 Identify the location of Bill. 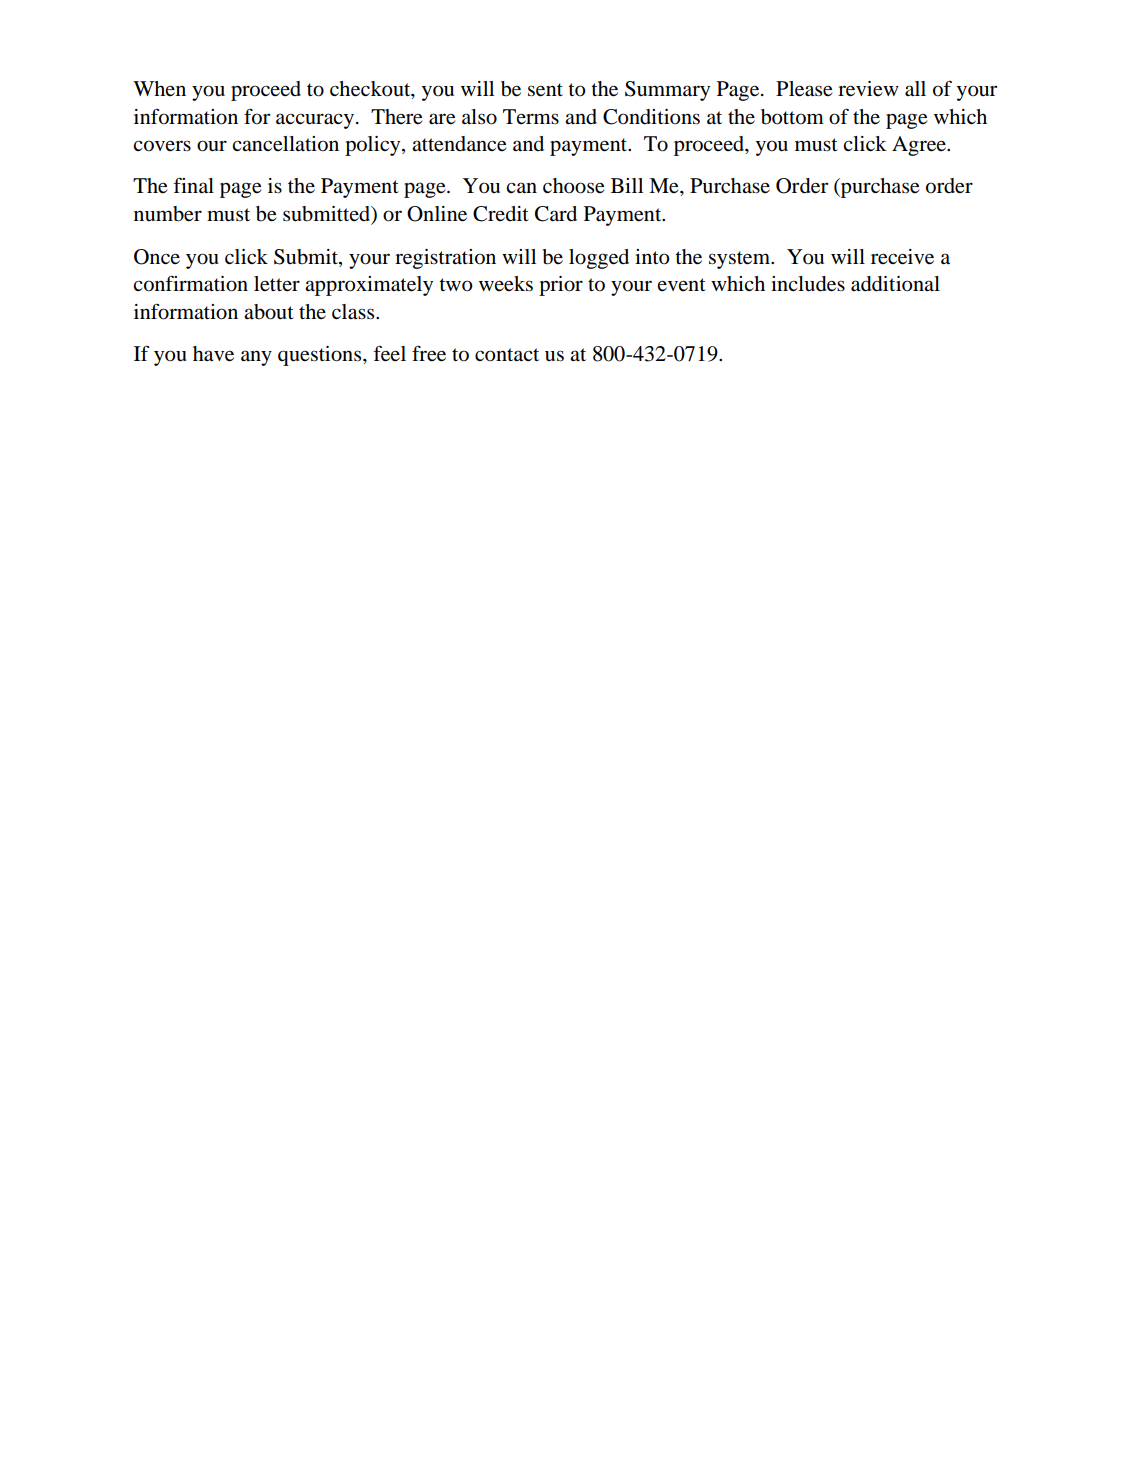
(627, 185).
